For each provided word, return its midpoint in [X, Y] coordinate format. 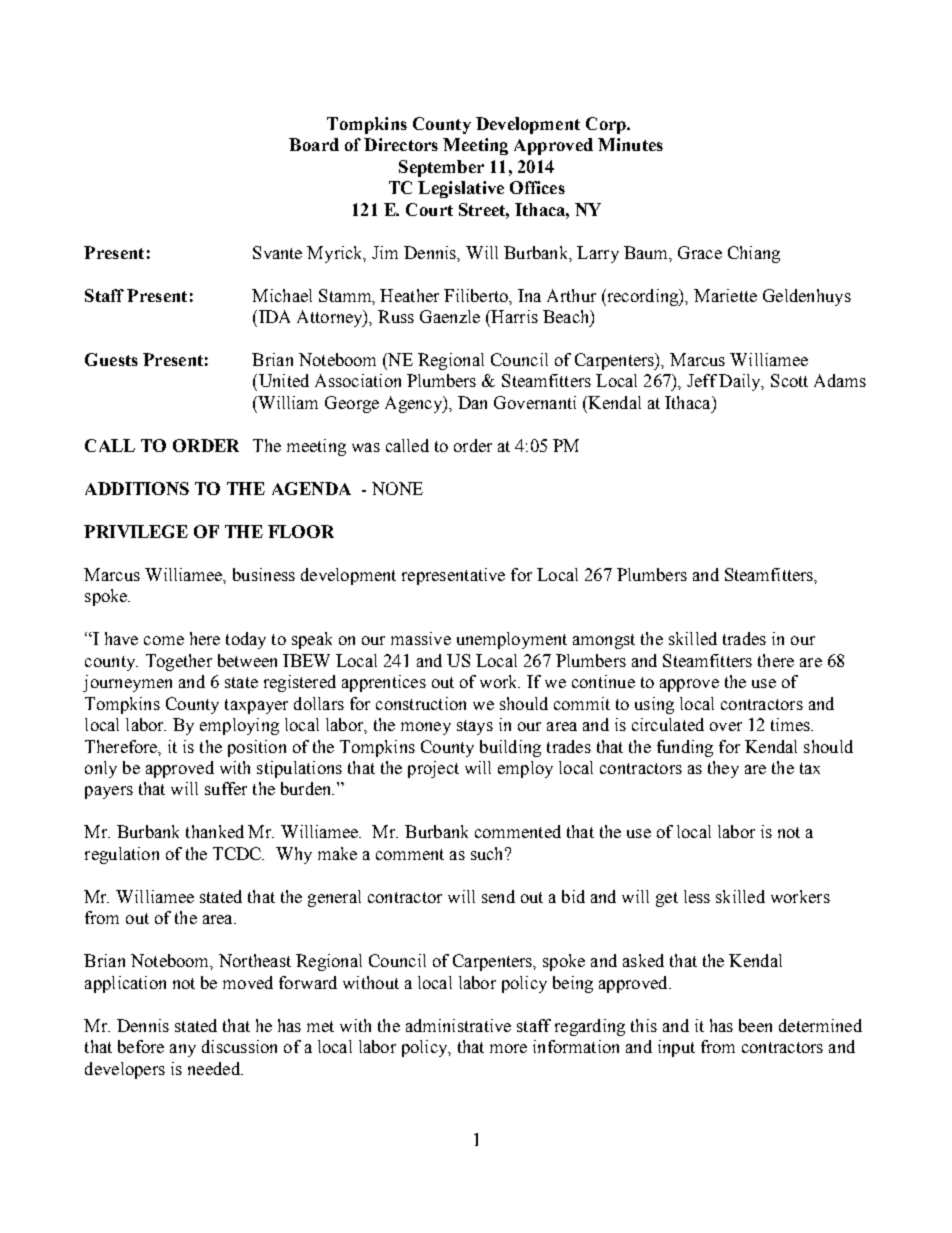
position [257, 748]
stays [475, 727]
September [441, 168]
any [183, 1050]
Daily [741, 382]
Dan [472, 402]
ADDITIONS [137, 488]
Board [314, 144]
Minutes [630, 144]
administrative [458, 1025]
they [723, 769]
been [755, 1025]
